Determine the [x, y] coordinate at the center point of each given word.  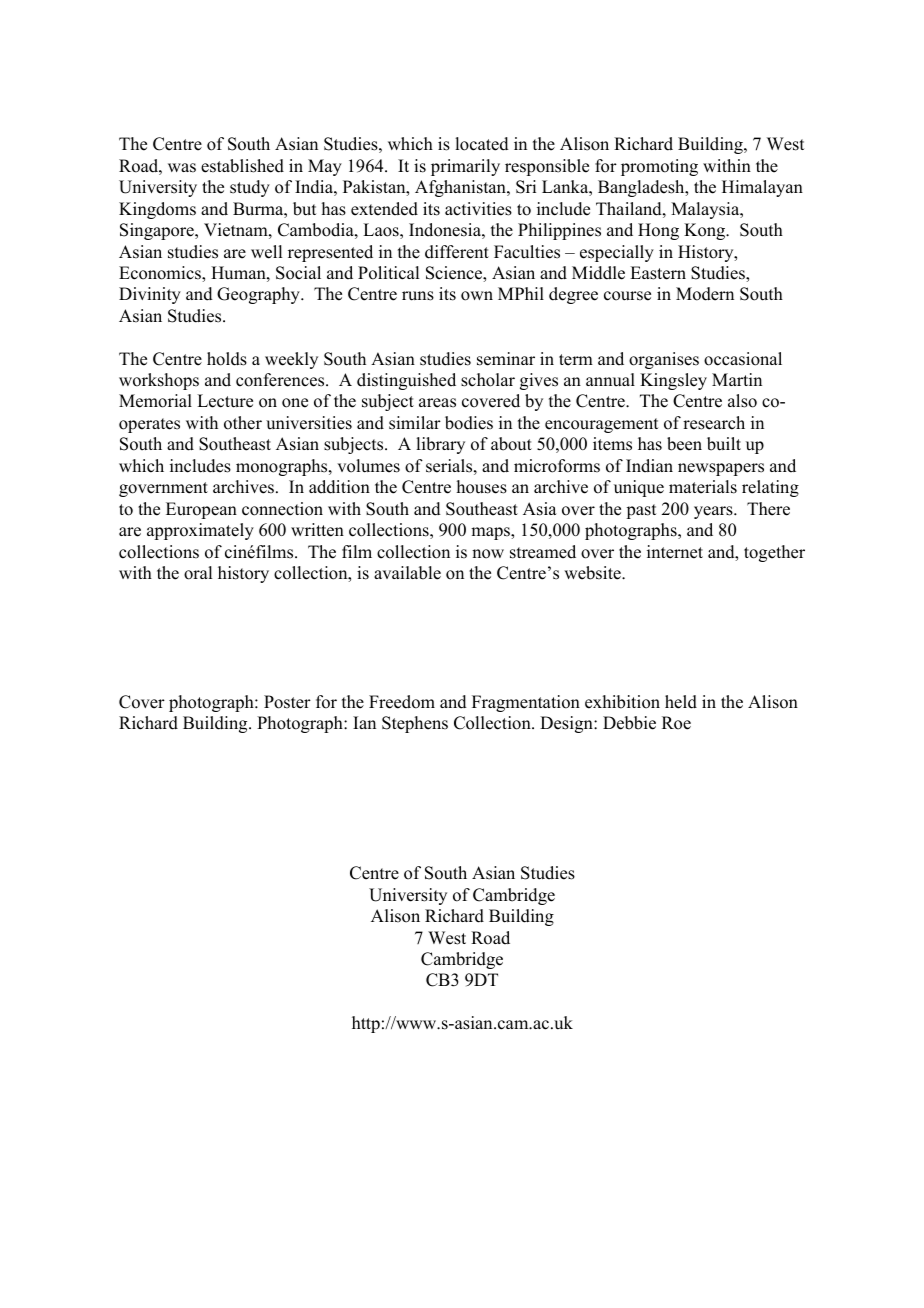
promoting [659, 167]
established [242, 166]
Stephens [415, 724]
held [681, 702]
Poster [287, 702]
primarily [465, 167]
